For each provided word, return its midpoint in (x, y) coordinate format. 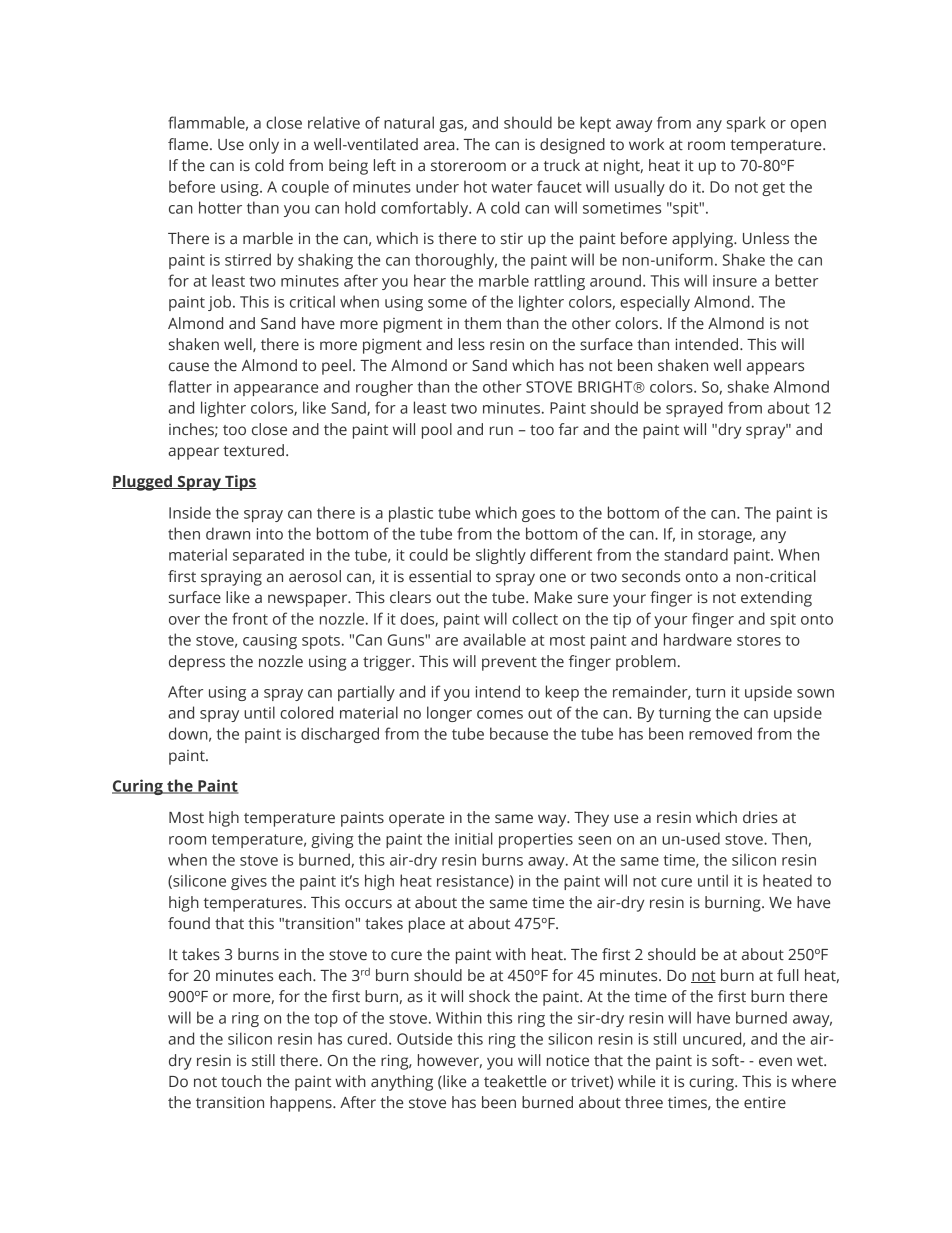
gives (249, 882)
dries (760, 817)
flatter (190, 386)
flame (189, 144)
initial (474, 838)
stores (759, 640)
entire (765, 1102)
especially (655, 303)
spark (746, 124)
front (250, 618)
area (440, 146)
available (494, 639)
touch (241, 1081)
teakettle (515, 1081)
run (501, 430)
